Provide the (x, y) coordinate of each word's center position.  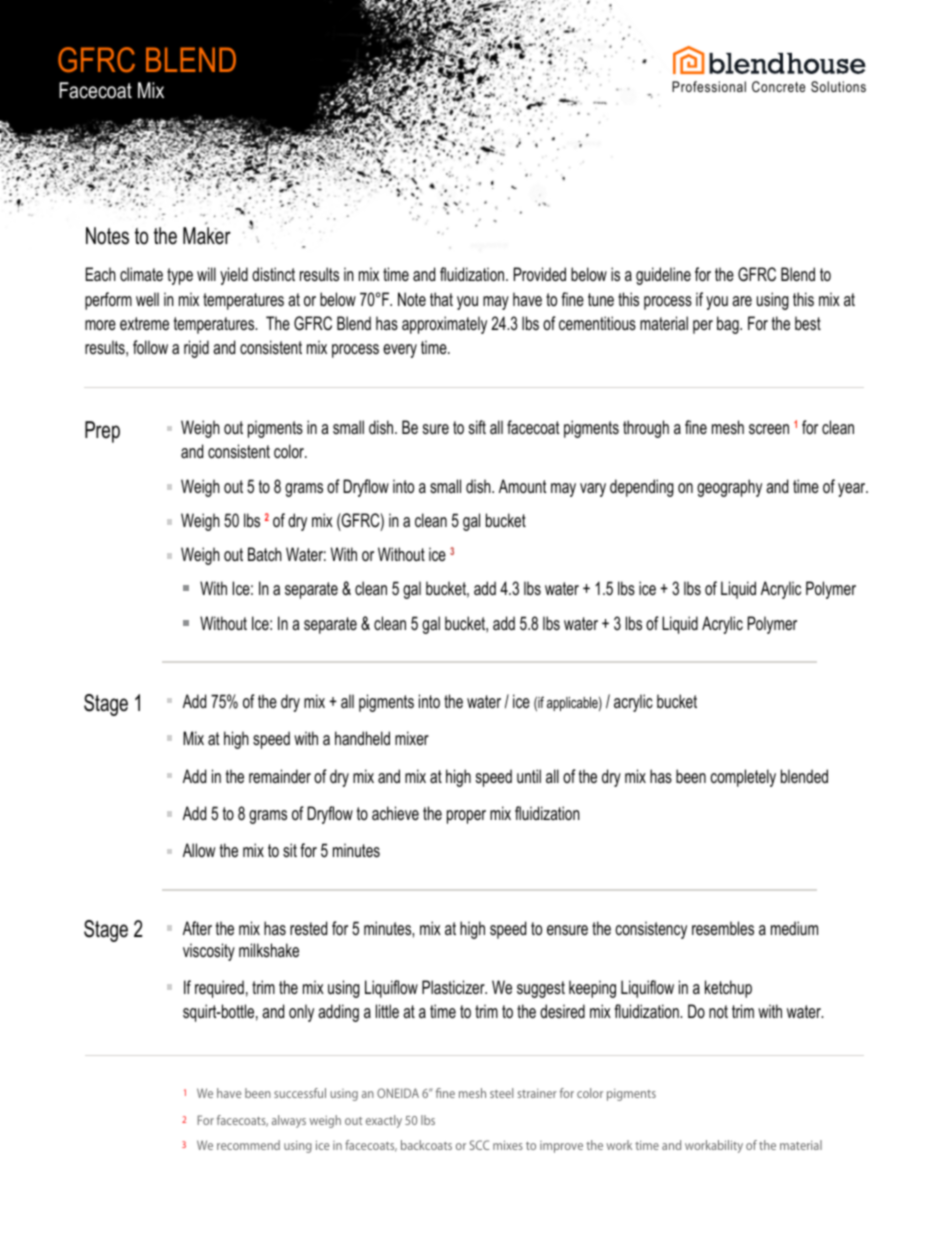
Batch (265, 554)
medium (794, 928)
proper (466, 817)
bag (729, 325)
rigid (196, 349)
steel (501, 1093)
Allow (199, 850)
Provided (540, 274)
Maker (207, 236)
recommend (248, 1145)
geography (729, 488)
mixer (412, 738)
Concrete (778, 86)
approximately (444, 325)
